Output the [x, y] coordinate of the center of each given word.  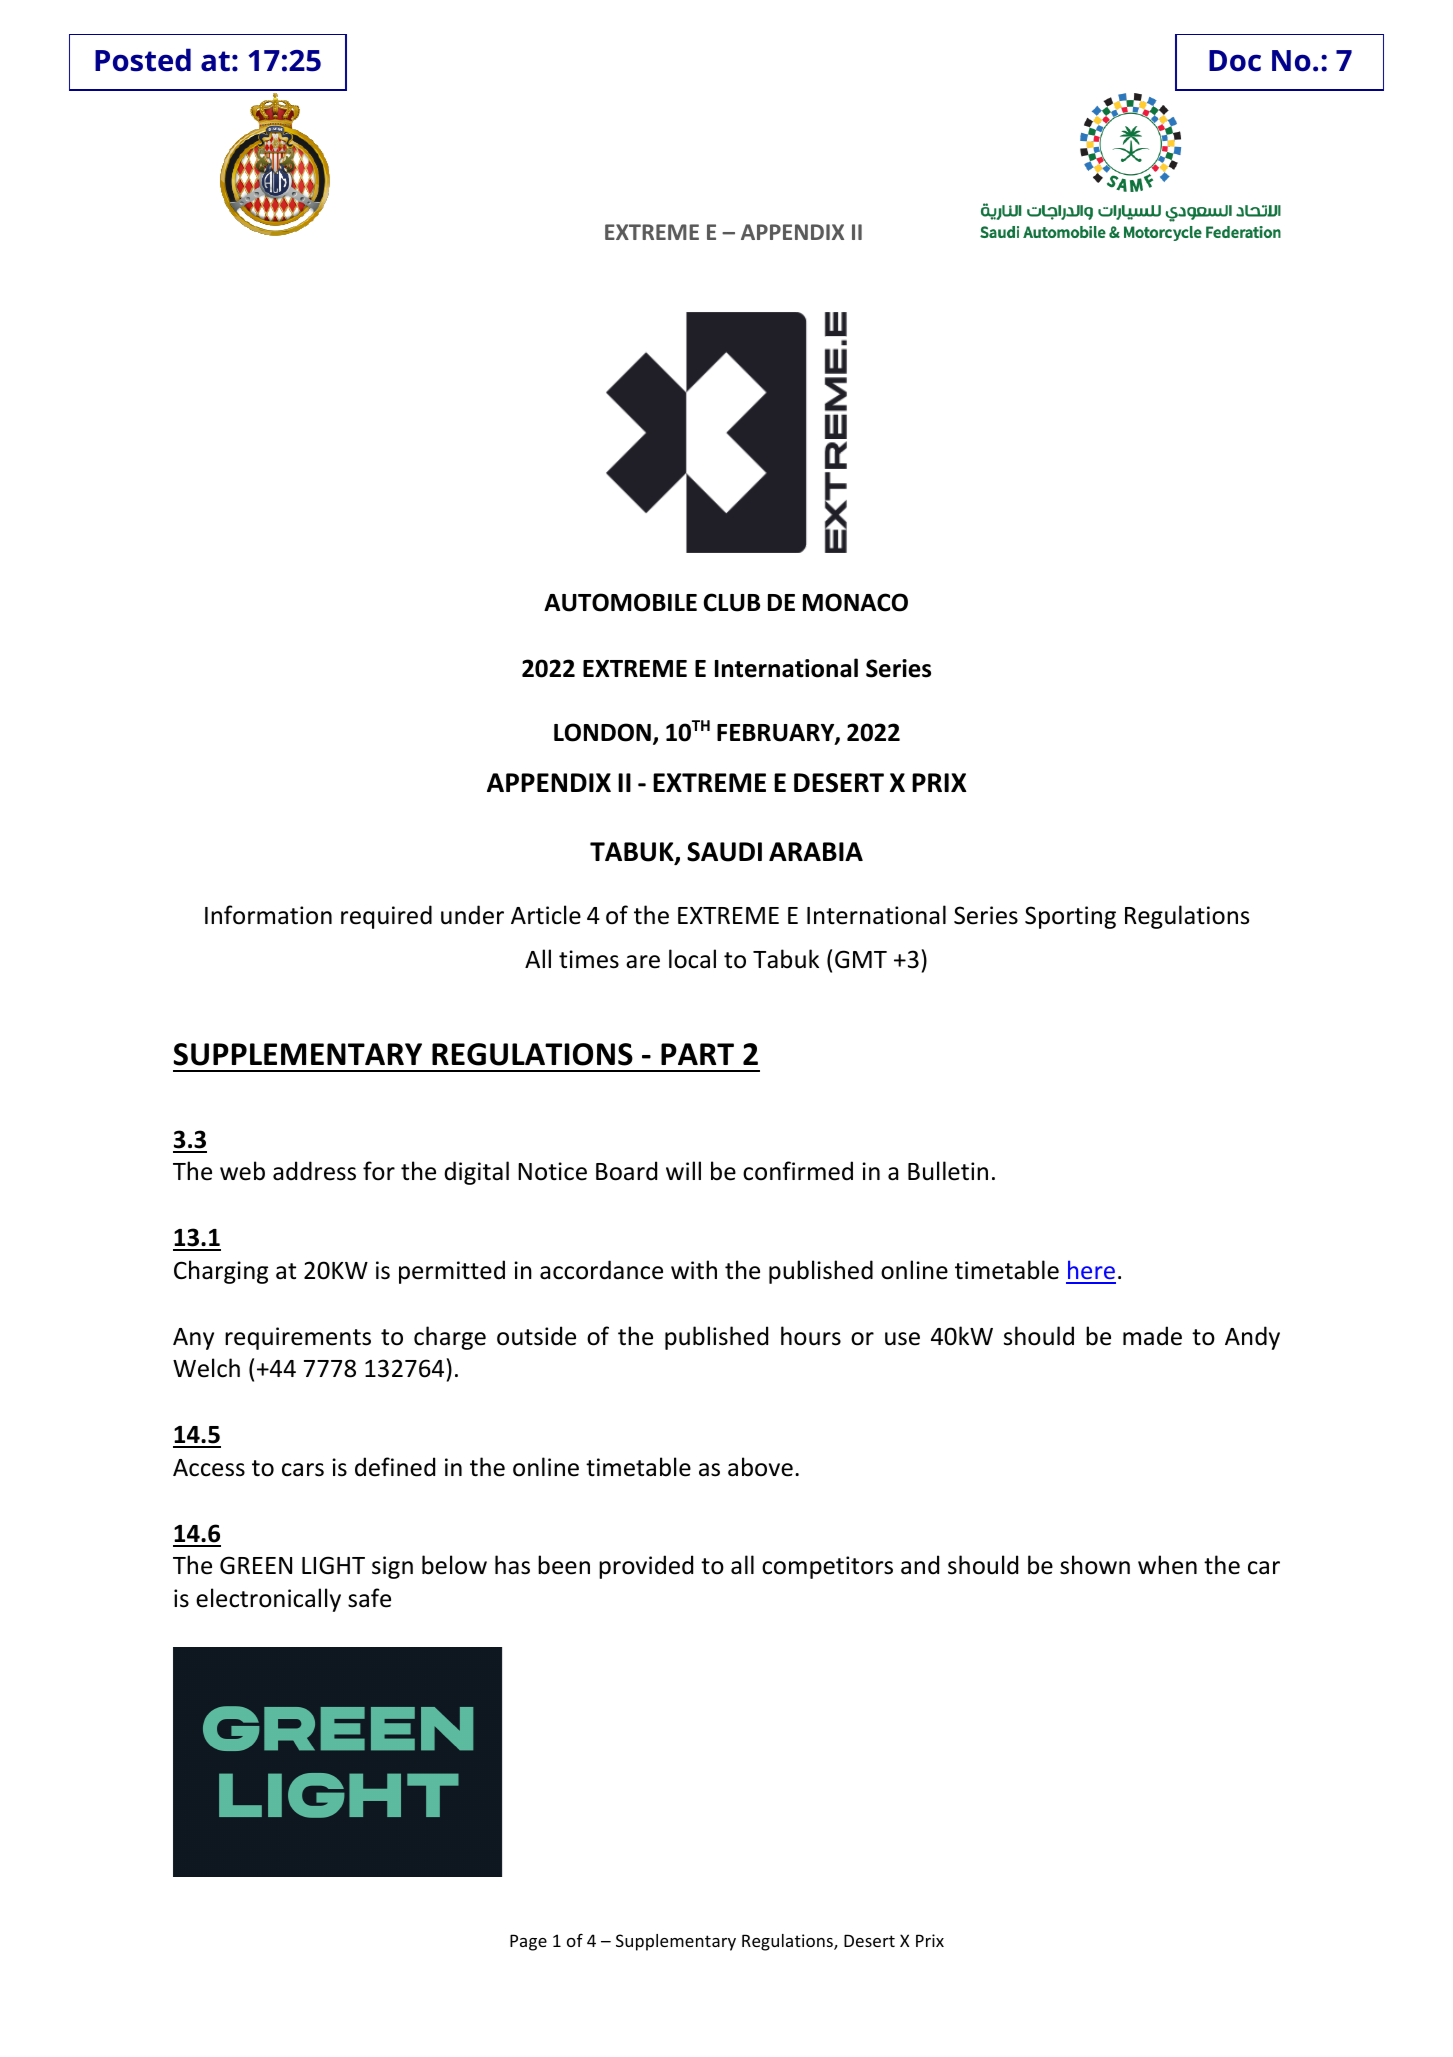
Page [528, 1942]
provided [646, 1567]
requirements [298, 1338]
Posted [143, 60]
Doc [1235, 61]
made [1152, 1336]
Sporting [1070, 917]
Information [268, 915]
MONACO [855, 602]
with [694, 1269]
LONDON [602, 732]
